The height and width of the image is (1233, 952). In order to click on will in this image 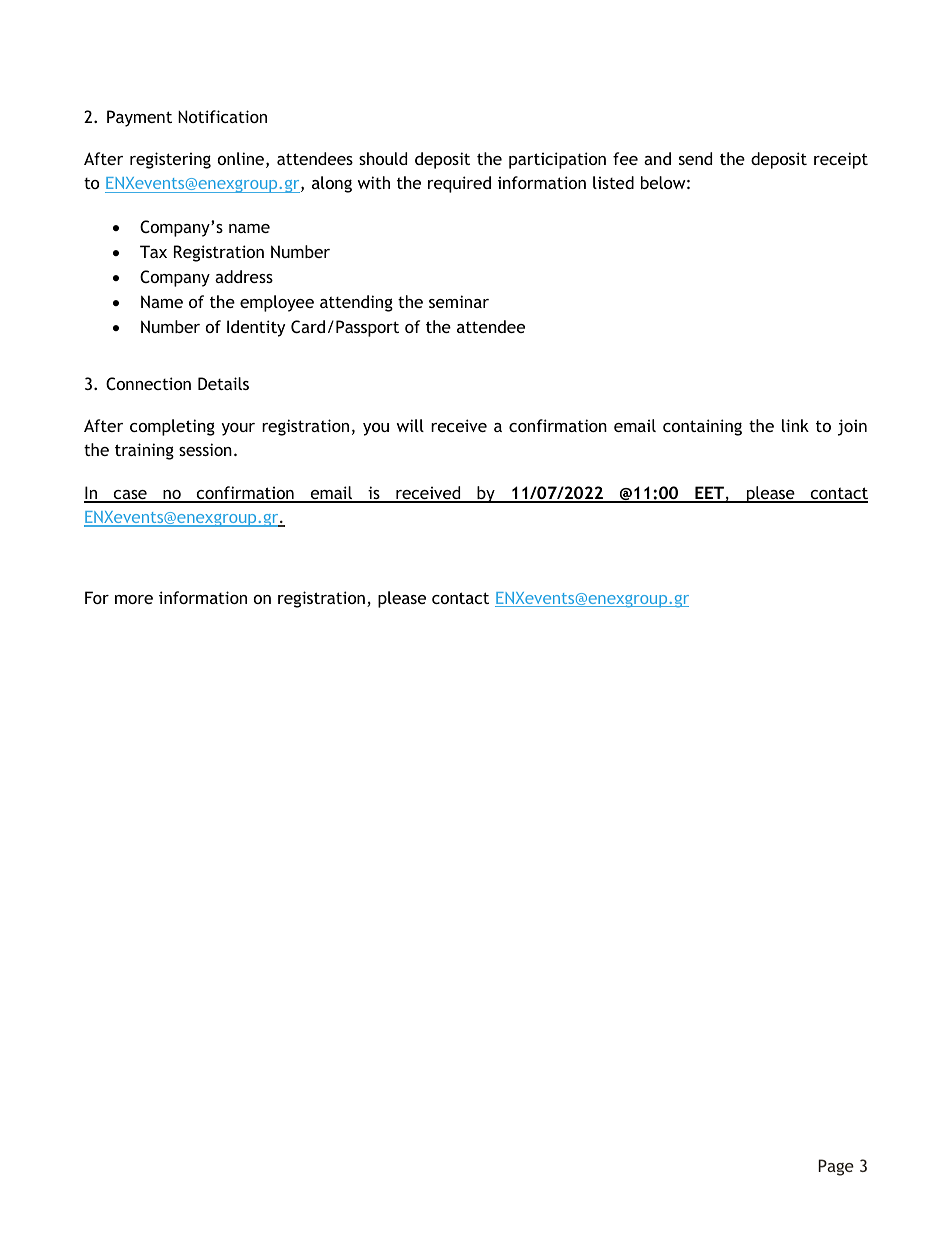, I will do `click(410, 425)`.
